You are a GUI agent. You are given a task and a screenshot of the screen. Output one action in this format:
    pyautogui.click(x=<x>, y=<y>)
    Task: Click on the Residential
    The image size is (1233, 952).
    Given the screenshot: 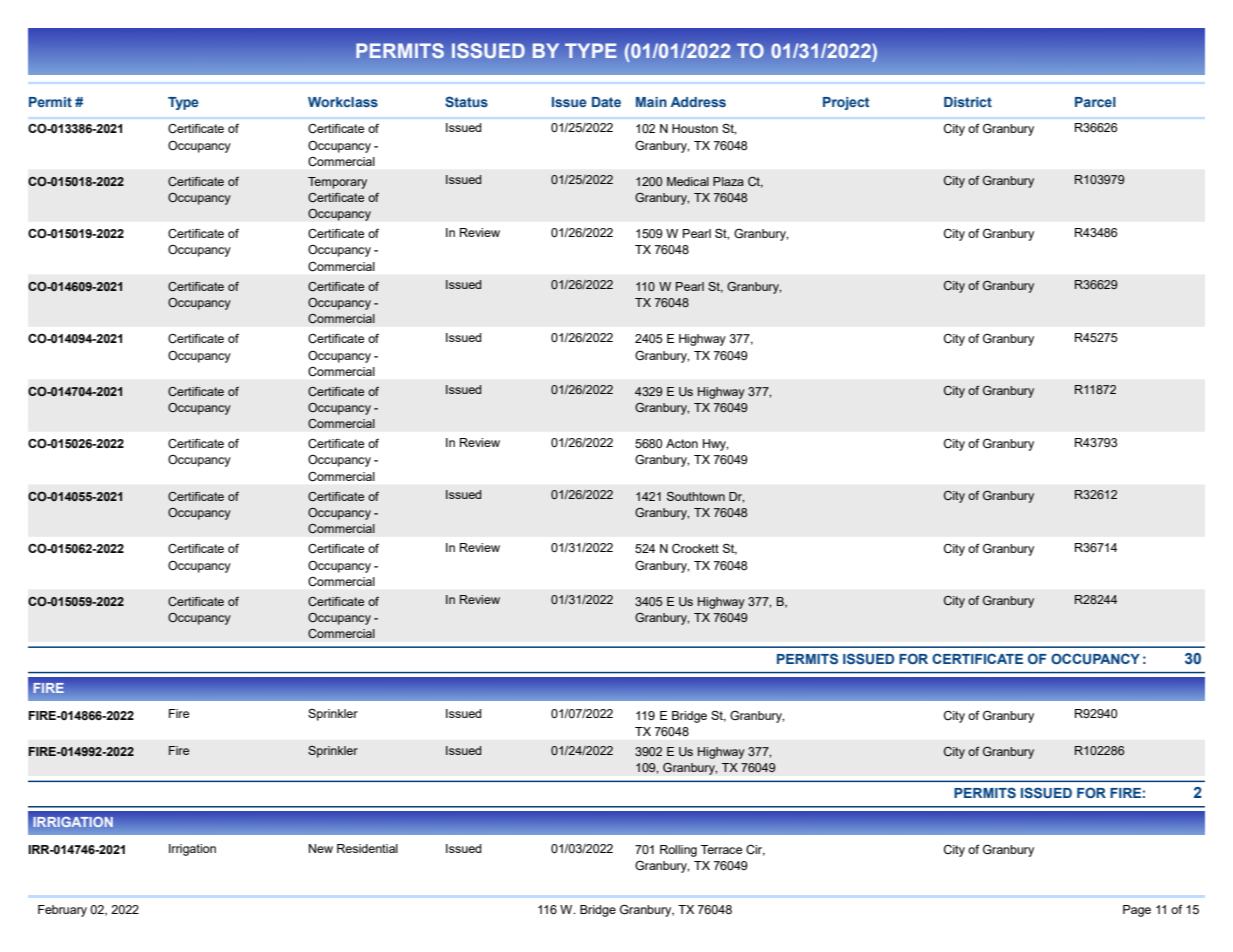 What is the action you would take?
    pyautogui.click(x=367, y=848)
